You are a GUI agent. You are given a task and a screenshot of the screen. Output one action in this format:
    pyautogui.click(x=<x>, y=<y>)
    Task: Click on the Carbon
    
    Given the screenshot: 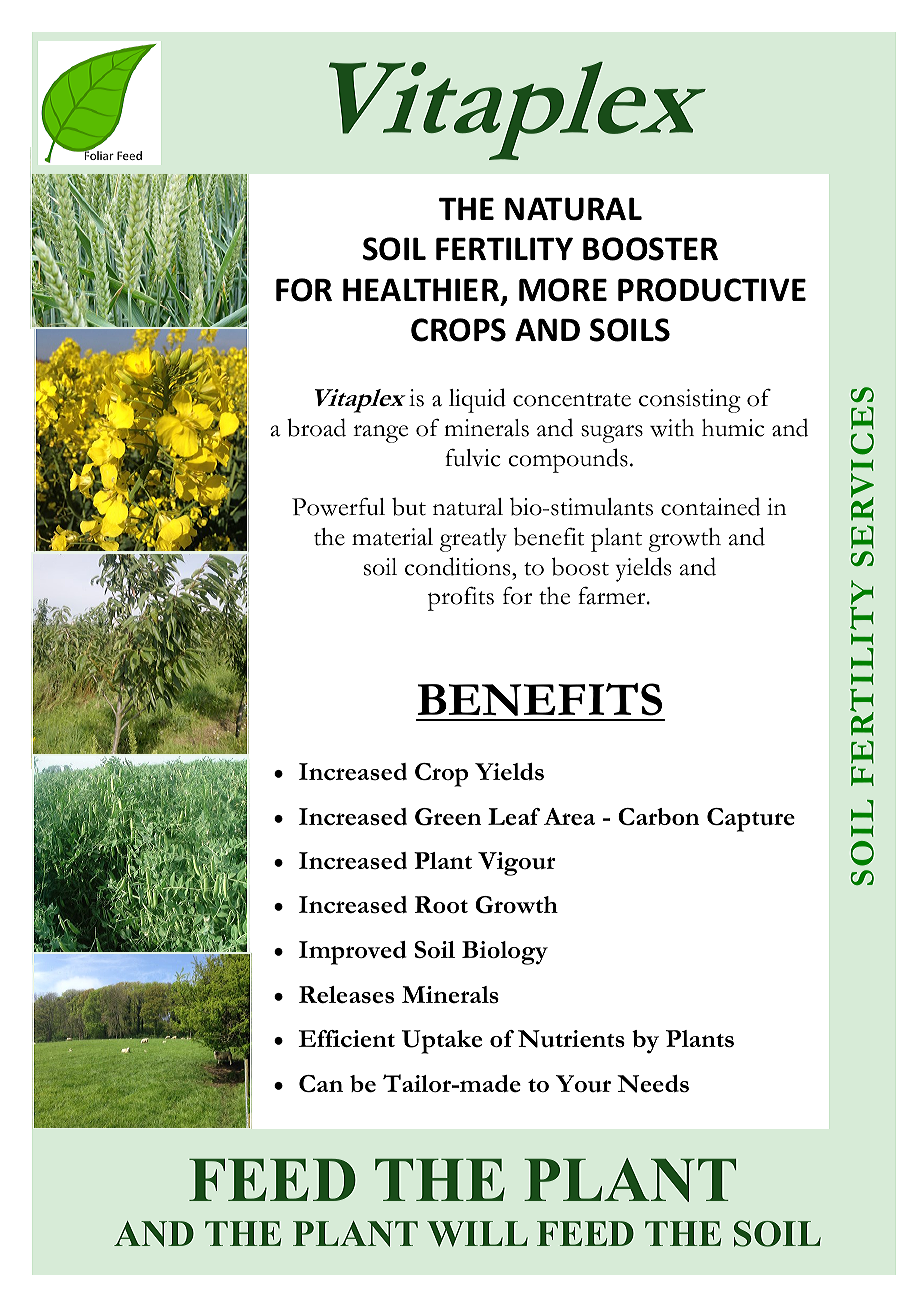 What is the action you would take?
    pyautogui.click(x=658, y=816)
